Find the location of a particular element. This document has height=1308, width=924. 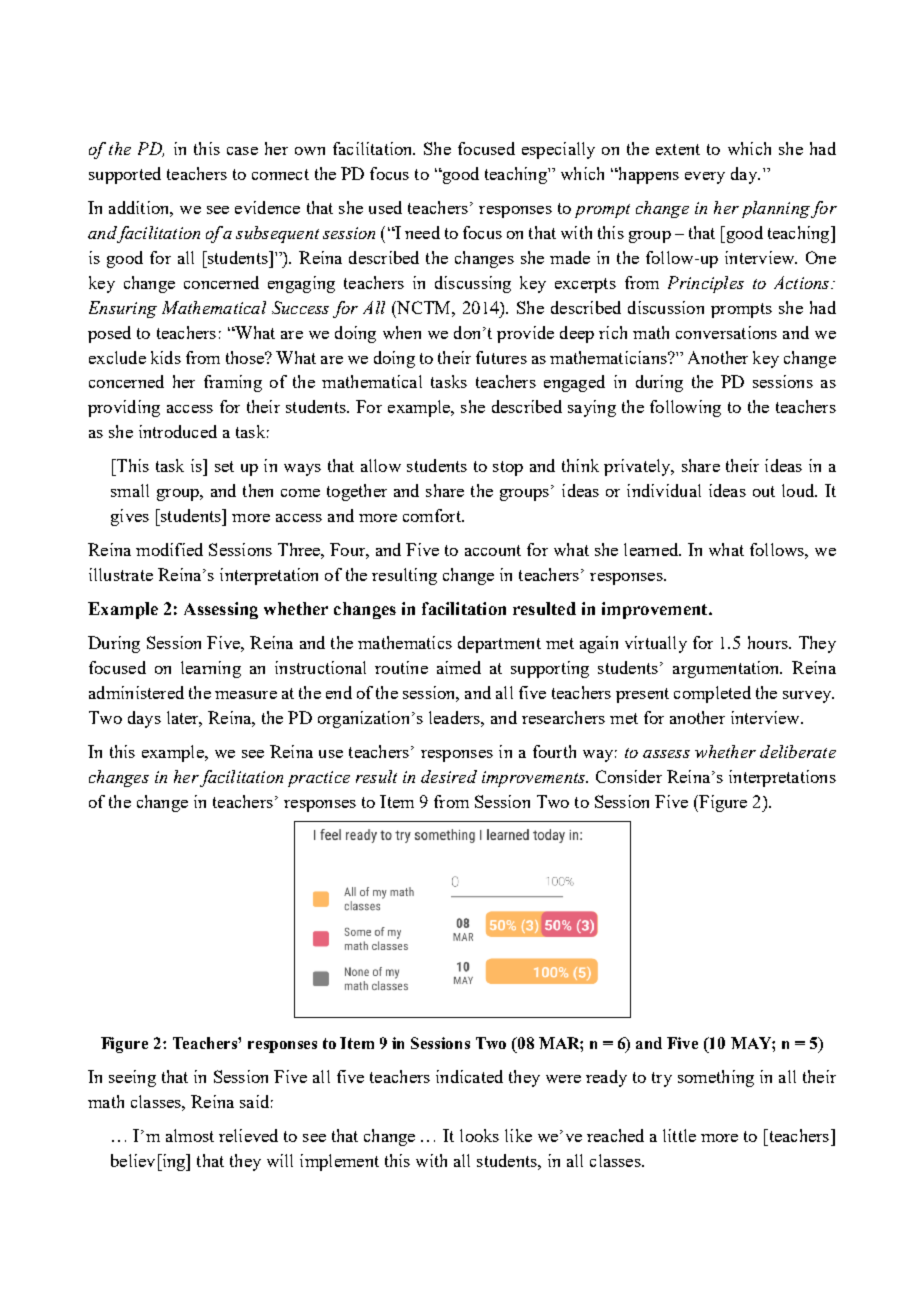

almost is located at coordinates (190, 1135).
